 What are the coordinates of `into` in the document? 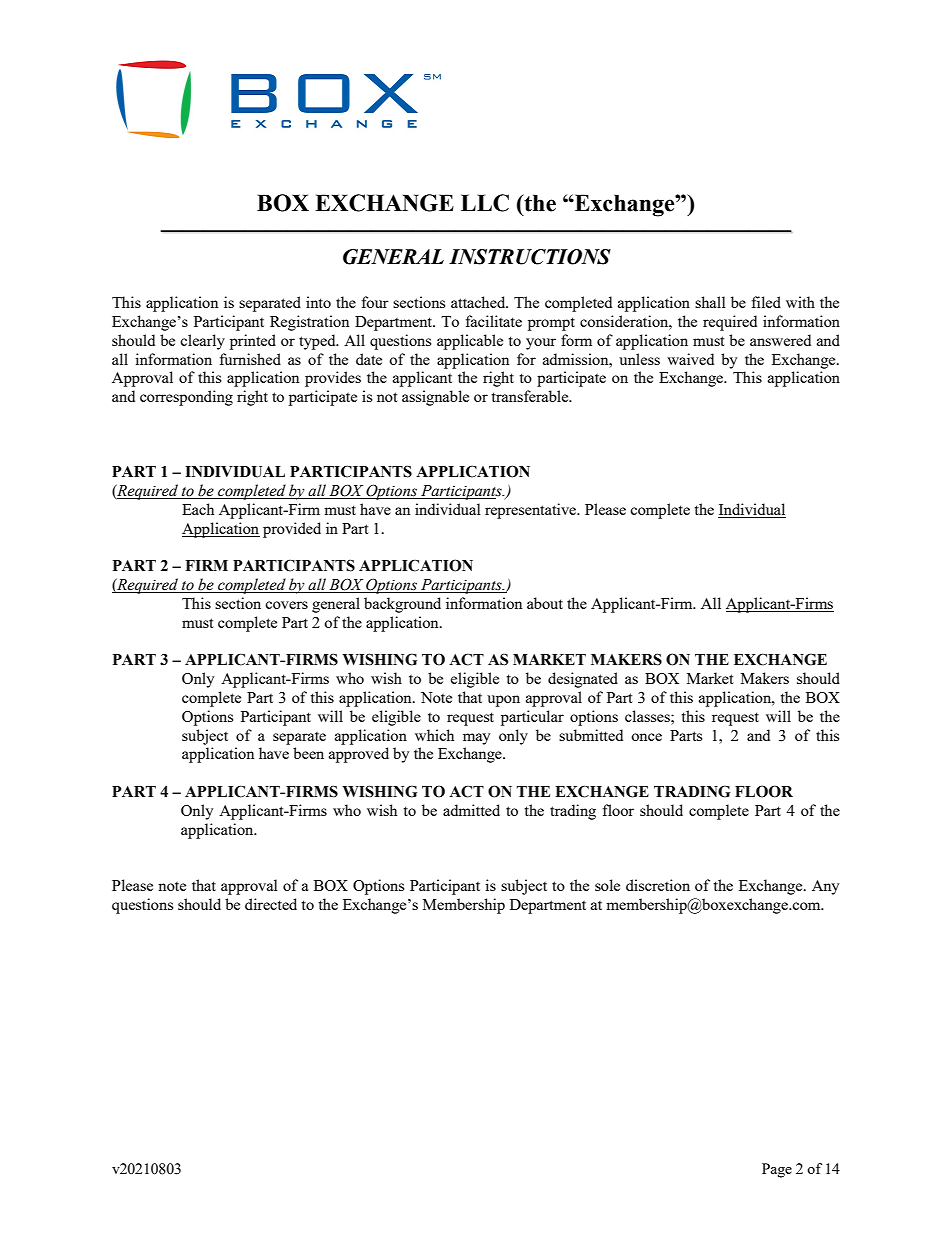 It's located at (318, 302).
